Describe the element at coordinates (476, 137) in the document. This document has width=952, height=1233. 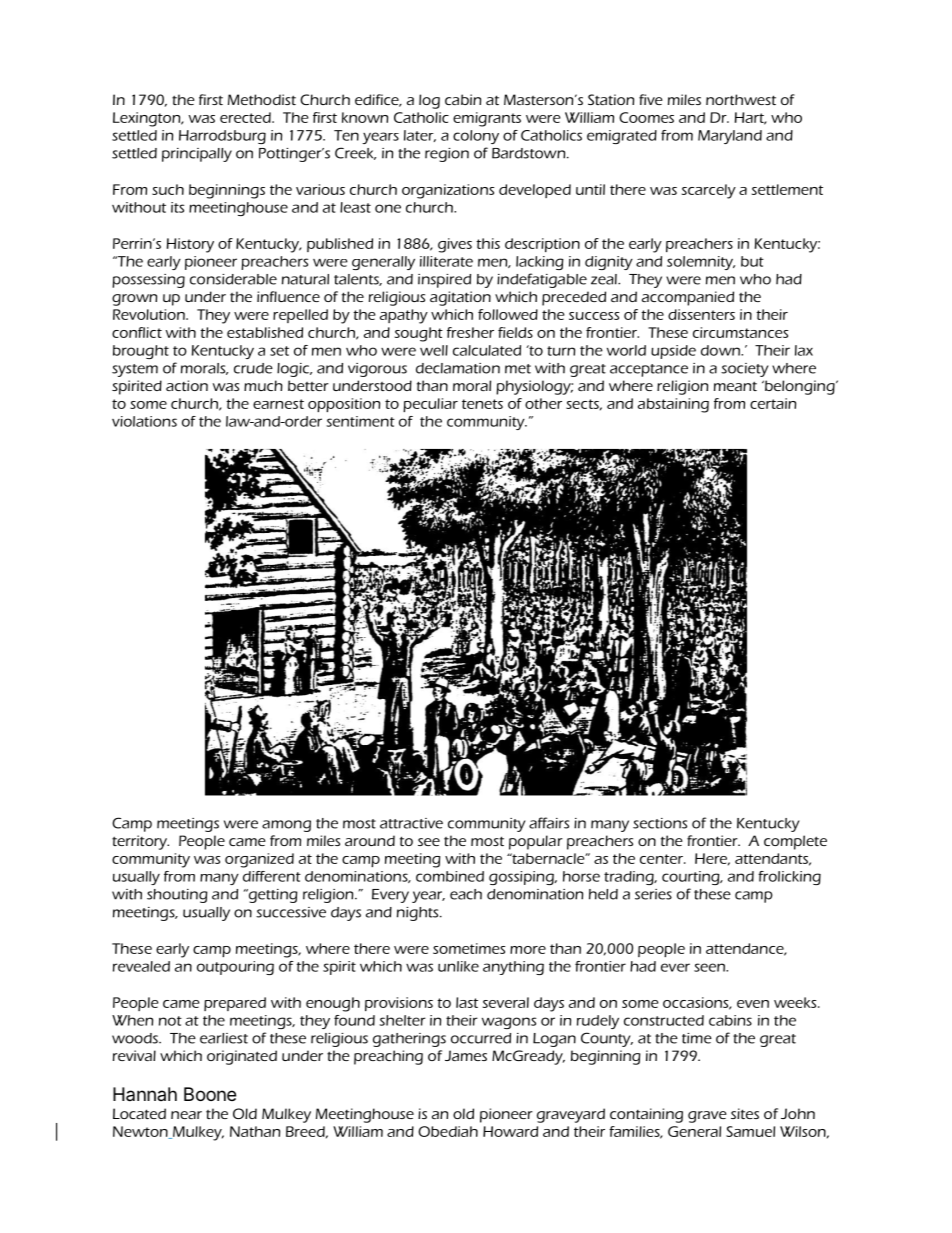
I see `colony` at that location.
